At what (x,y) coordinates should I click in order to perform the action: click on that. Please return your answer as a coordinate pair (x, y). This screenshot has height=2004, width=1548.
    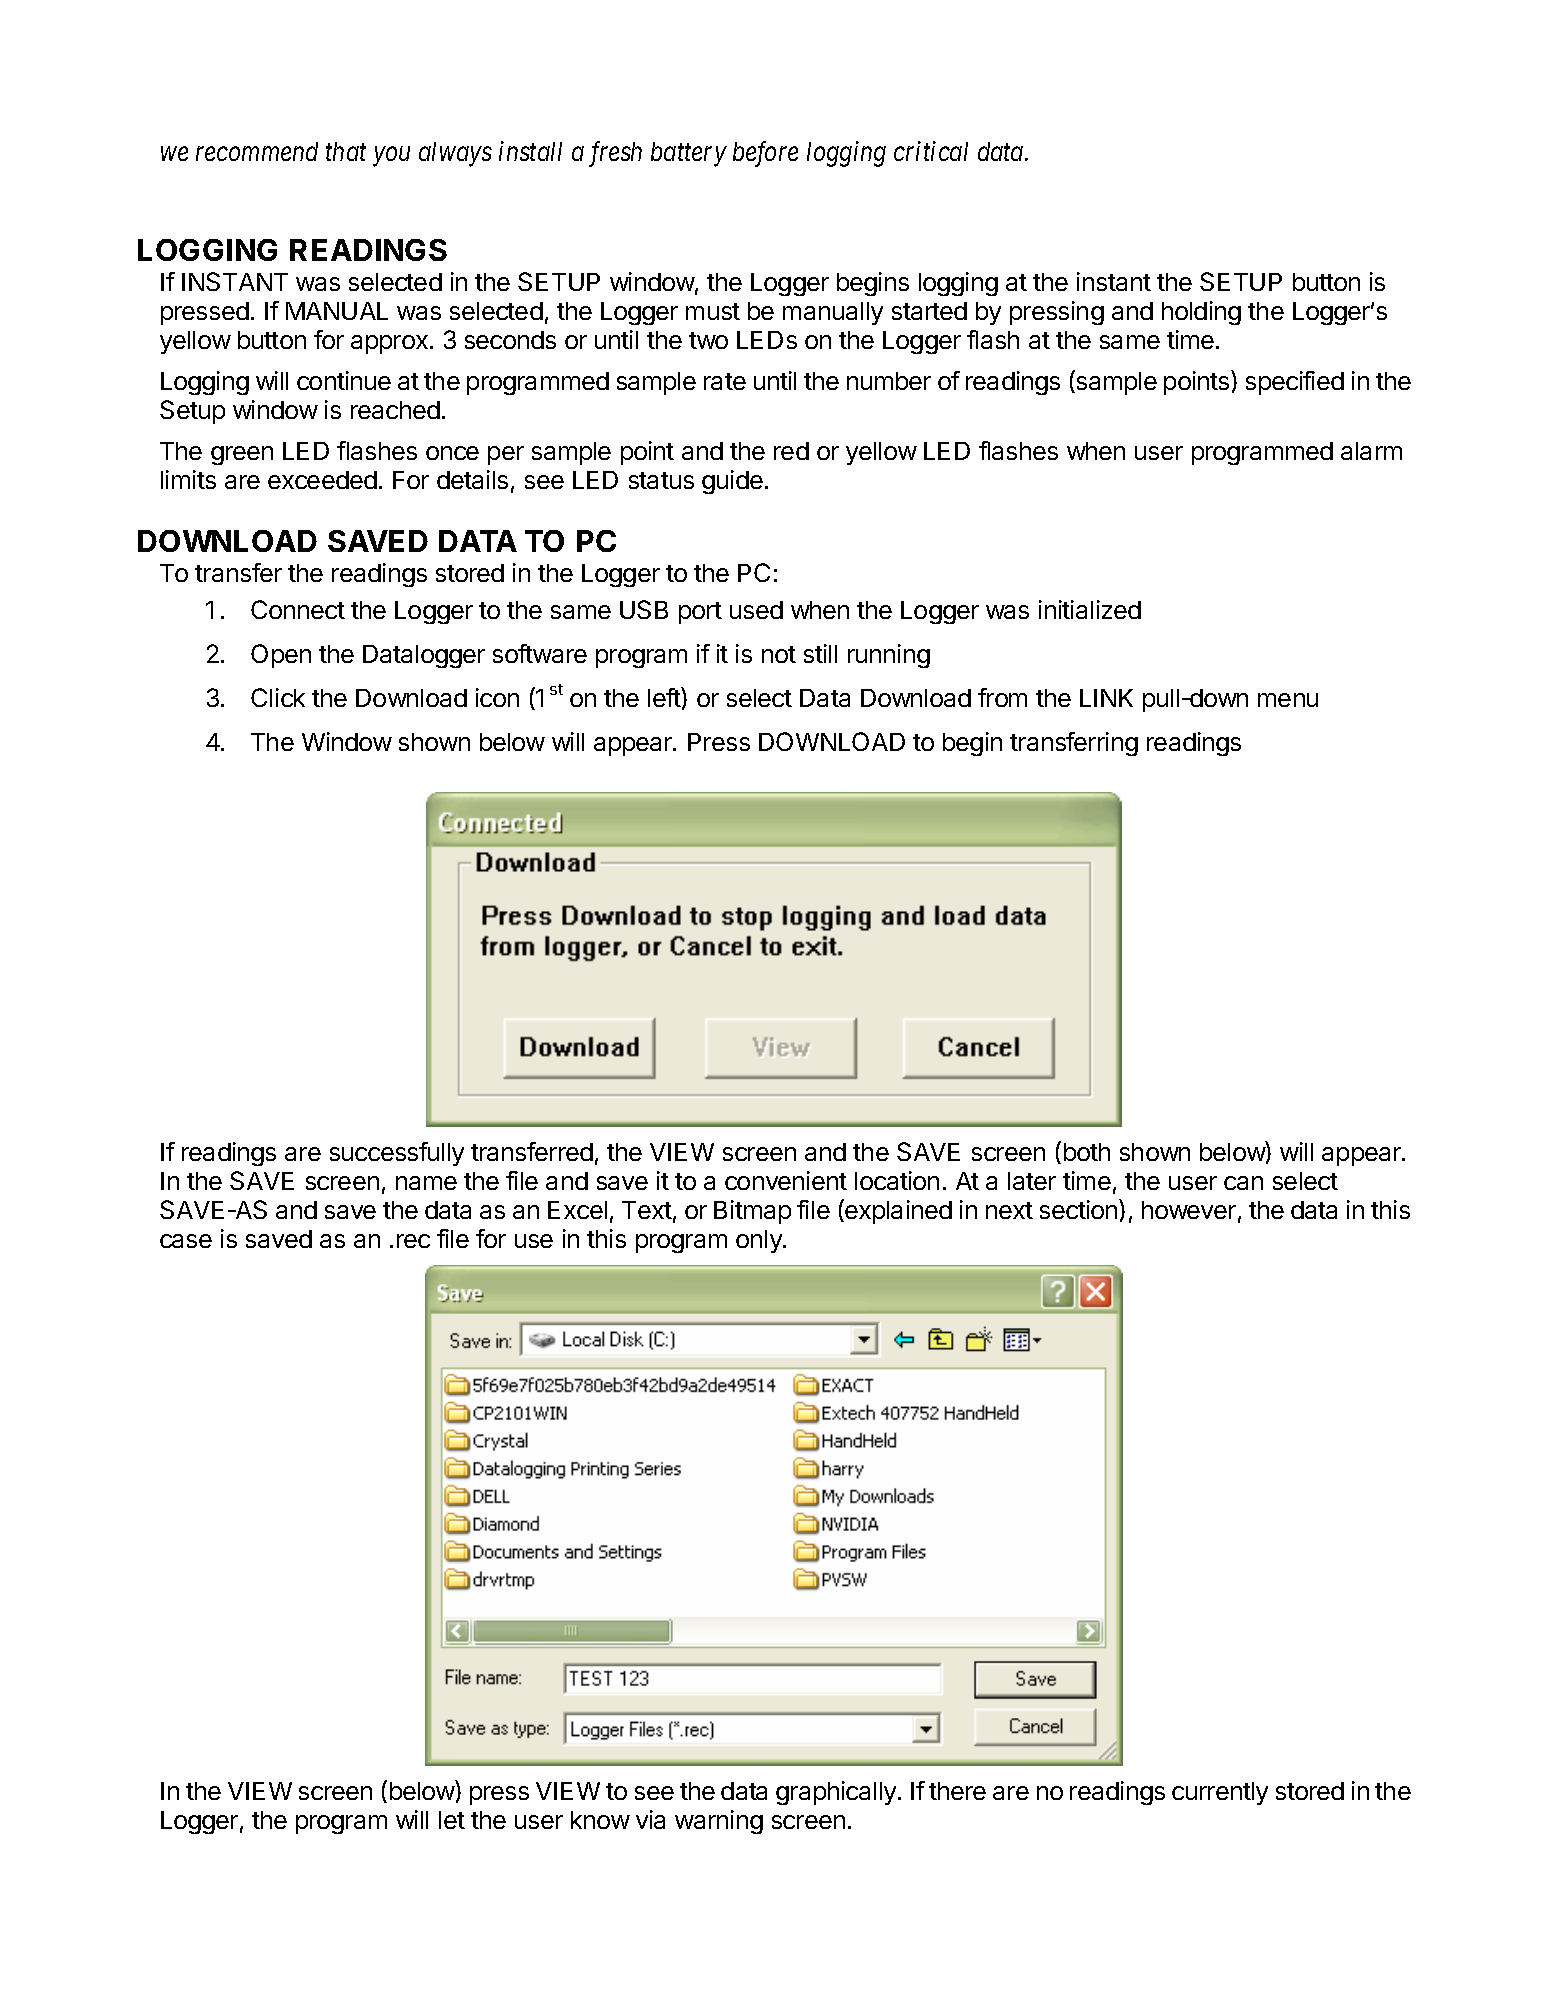
    Looking at the image, I should click on (346, 151).
